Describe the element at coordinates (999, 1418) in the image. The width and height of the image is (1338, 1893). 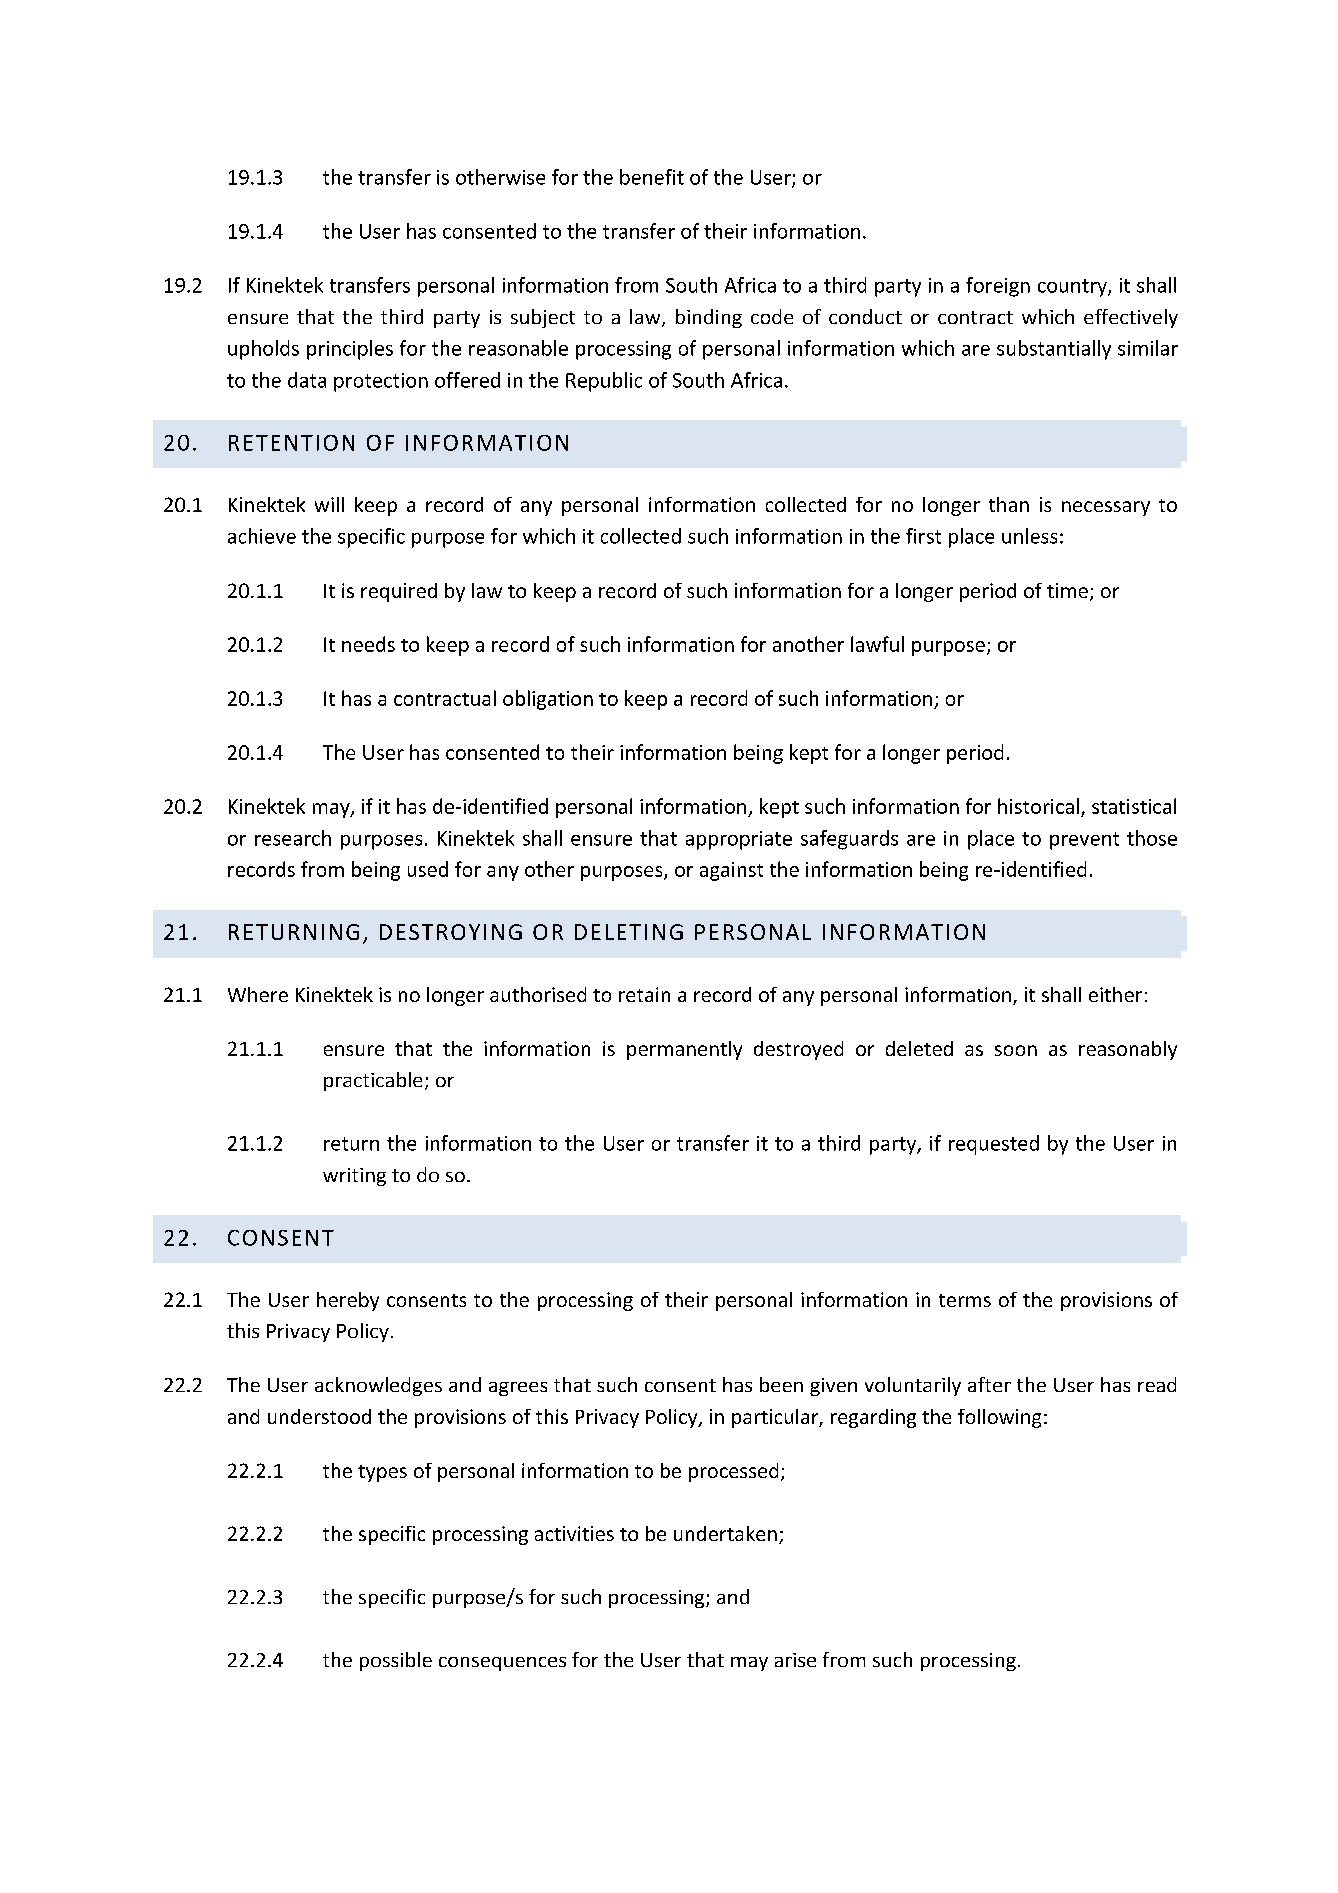
I see `following` at that location.
